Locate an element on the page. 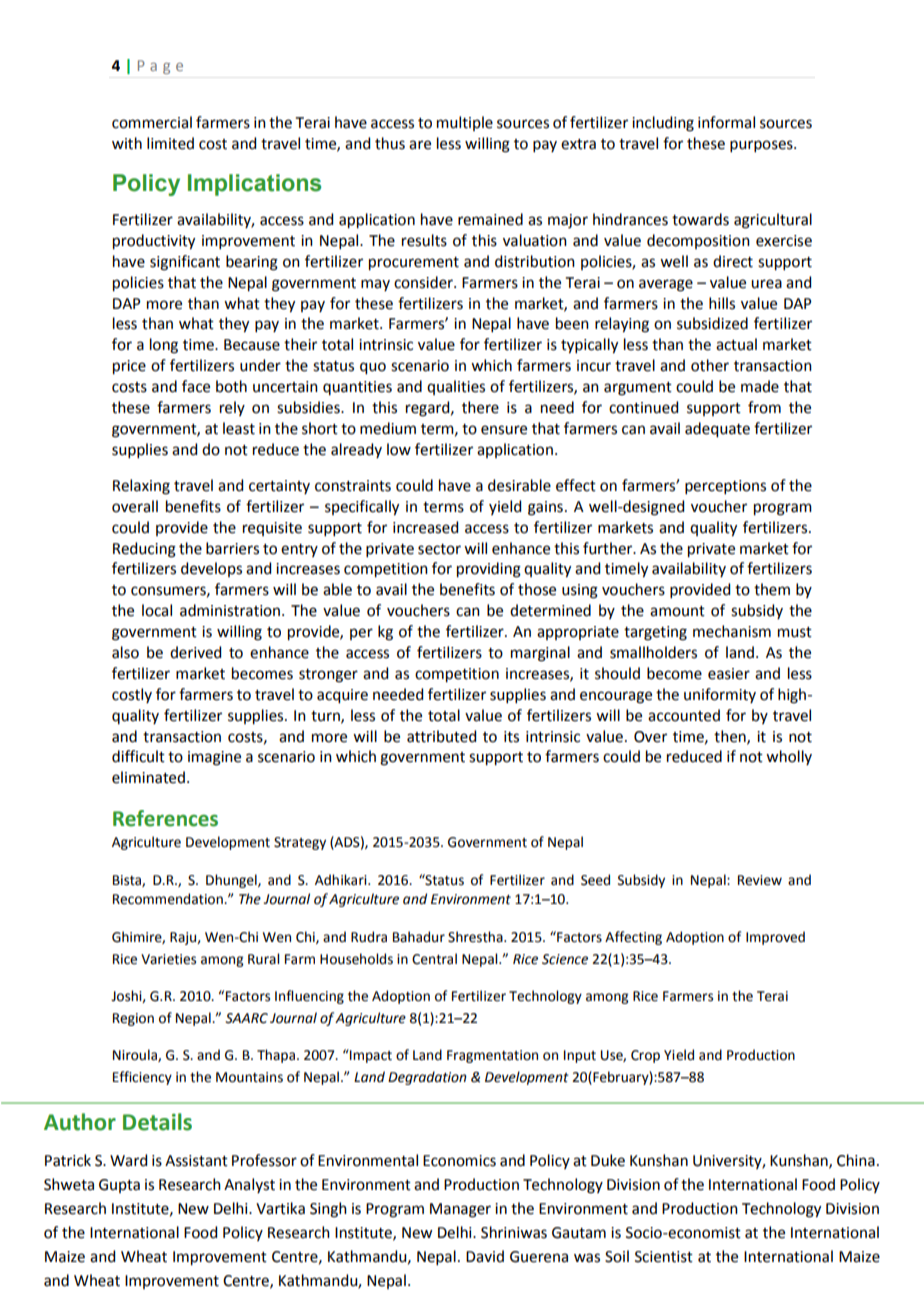 The height and width of the image is (1308, 924). Central is located at coordinates (434, 959).
